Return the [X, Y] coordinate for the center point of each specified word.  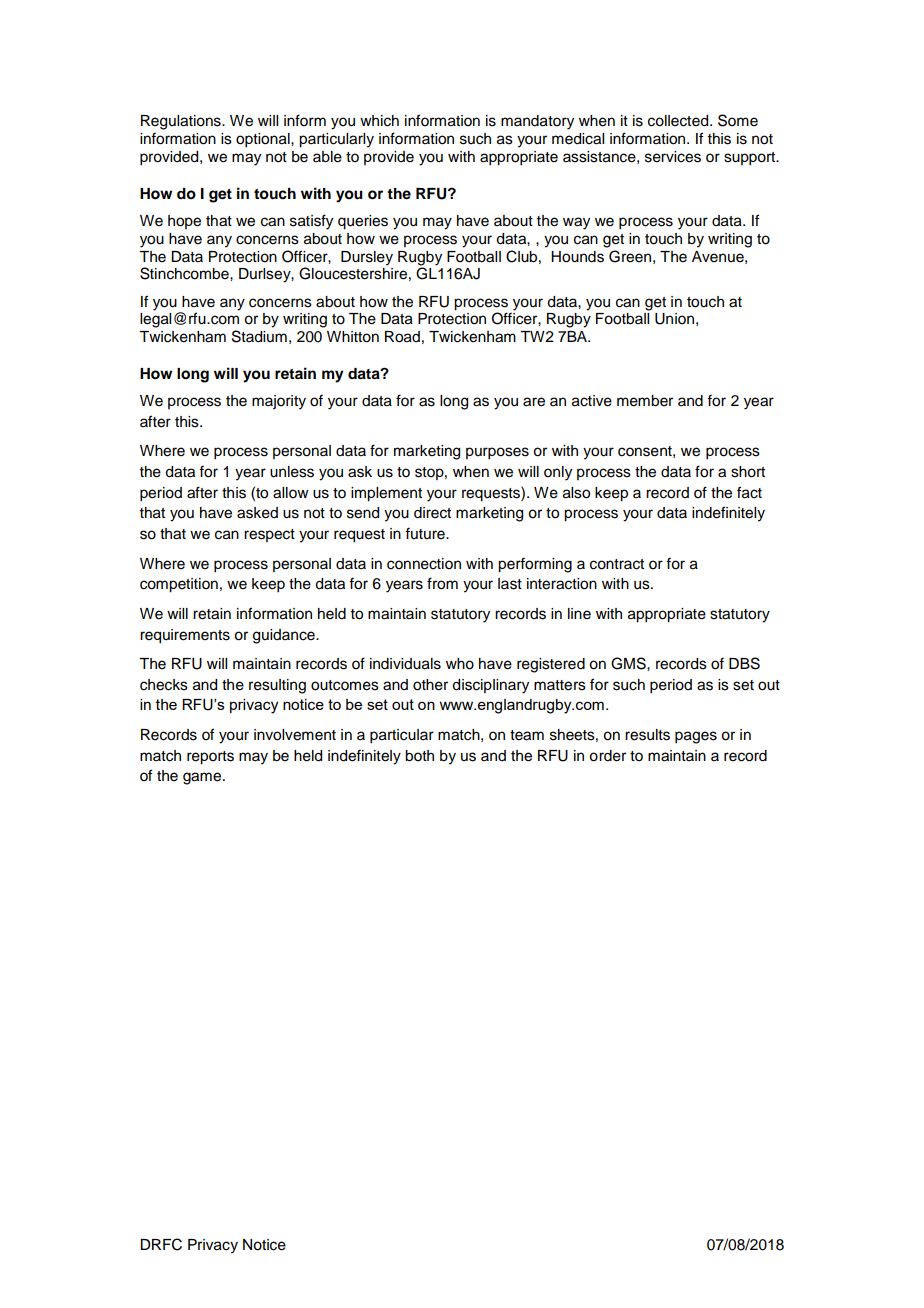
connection [424, 564]
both [419, 756]
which [379, 121]
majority [279, 402]
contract [617, 564]
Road [402, 337]
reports [210, 758]
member [645, 401]
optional [264, 140]
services [673, 157]
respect [269, 535]
